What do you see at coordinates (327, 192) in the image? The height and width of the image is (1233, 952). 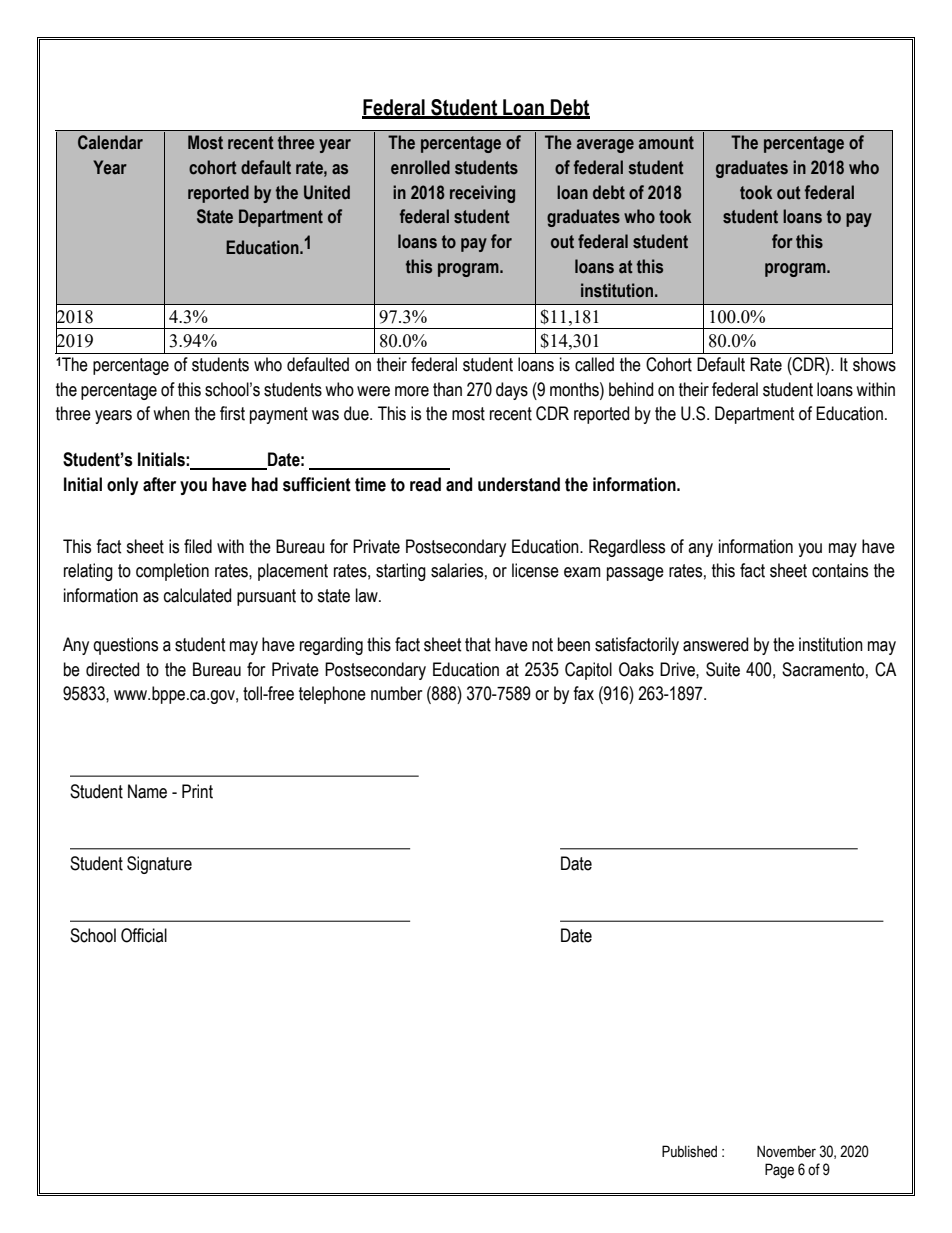 I see `United` at bounding box center [327, 192].
